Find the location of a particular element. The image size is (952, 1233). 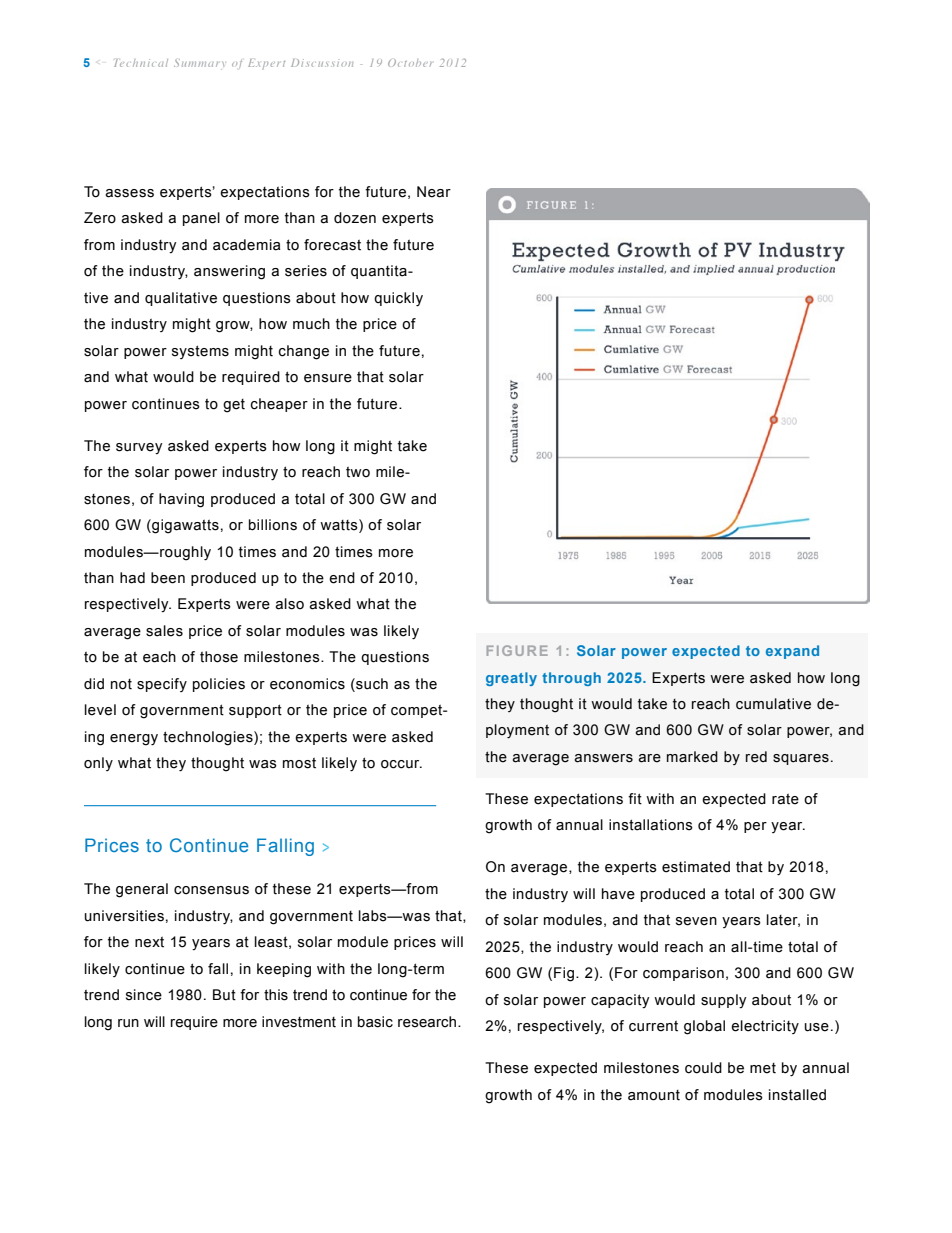

October is located at coordinates (410, 63).
